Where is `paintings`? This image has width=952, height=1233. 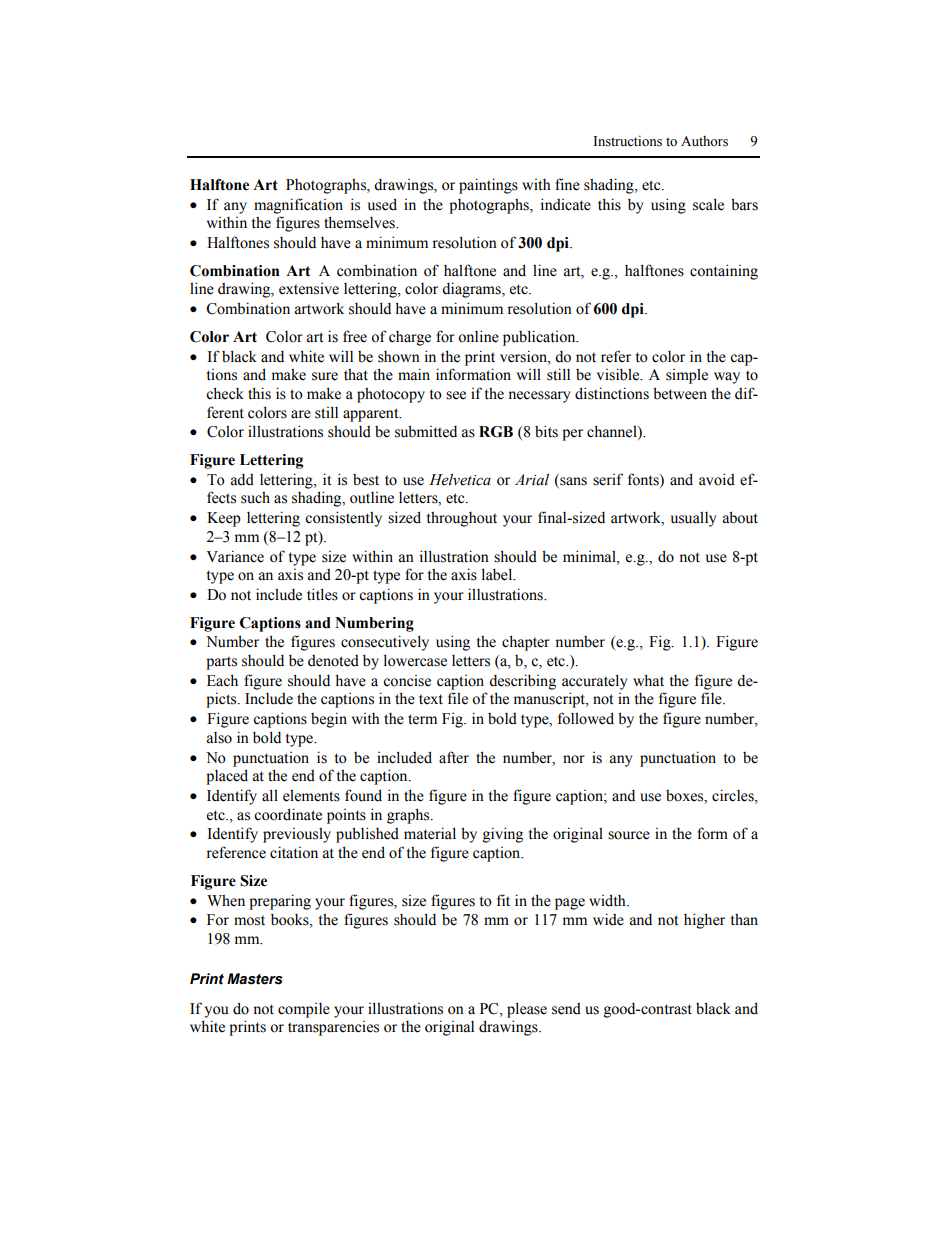
paintings is located at coordinates (488, 186).
